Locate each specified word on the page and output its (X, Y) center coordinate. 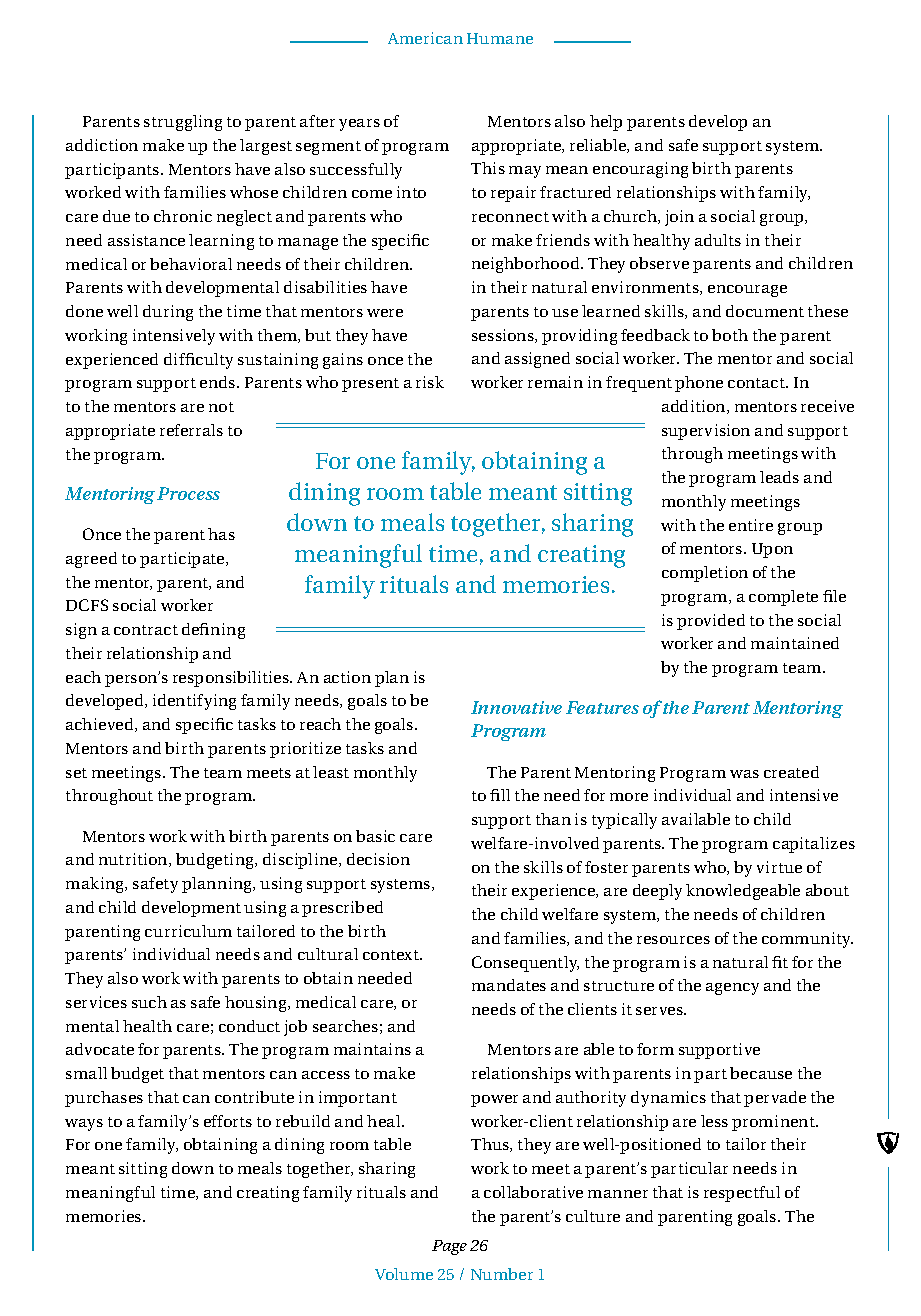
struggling (183, 123)
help (606, 123)
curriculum (188, 931)
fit (780, 962)
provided (711, 622)
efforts (228, 1121)
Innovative (516, 707)
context (392, 955)
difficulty (198, 361)
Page (449, 1247)
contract (146, 630)
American (425, 38)
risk (430, 382)
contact (757, 383)
